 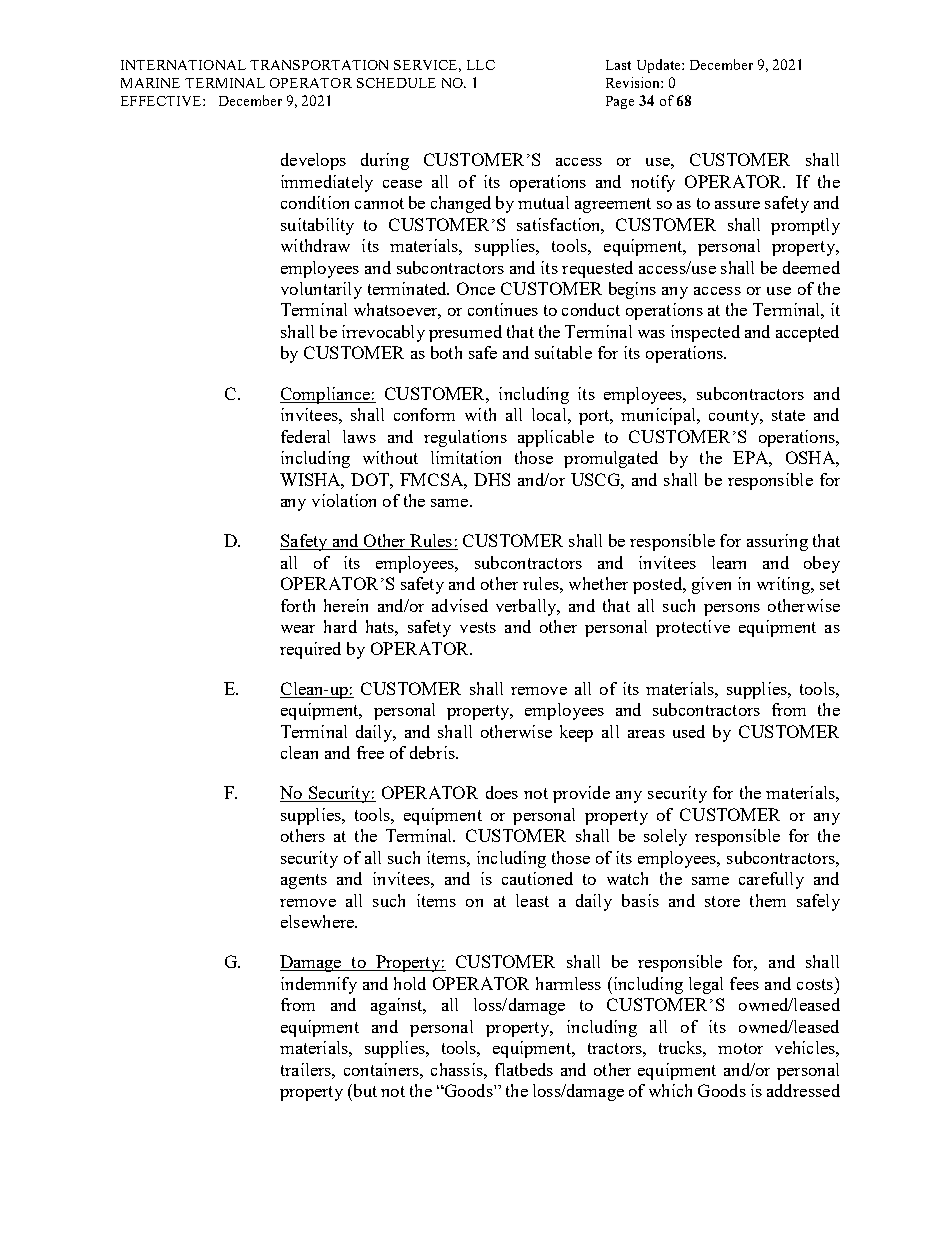 What do you see at coordinates (183, 65) in the screenshot?
I see `INTERNATIONAL` at bounding box center [183, 65].
